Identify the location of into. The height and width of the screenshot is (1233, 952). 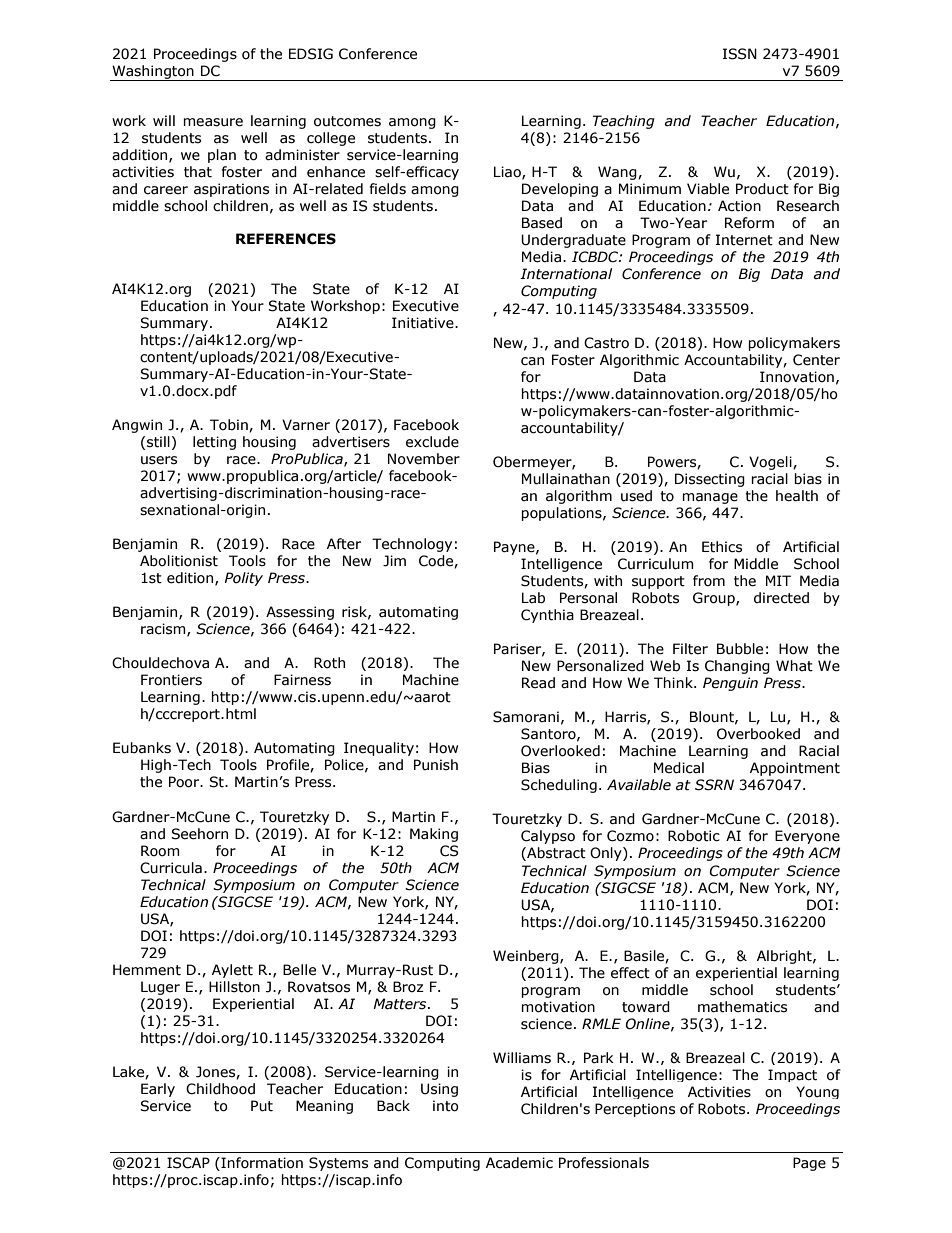
(446, 1106).
